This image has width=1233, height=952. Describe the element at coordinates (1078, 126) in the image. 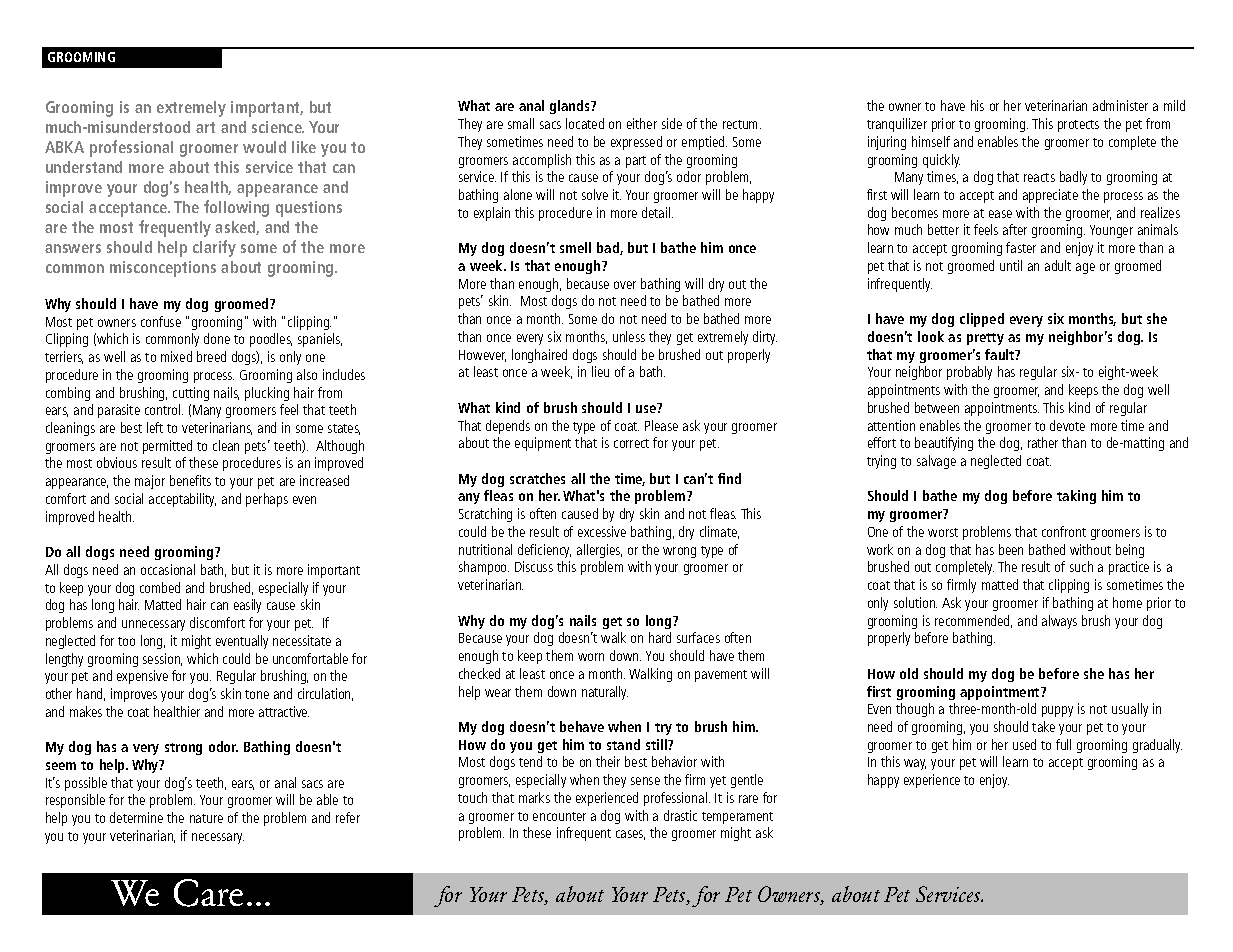

I see `protects` at that location.
